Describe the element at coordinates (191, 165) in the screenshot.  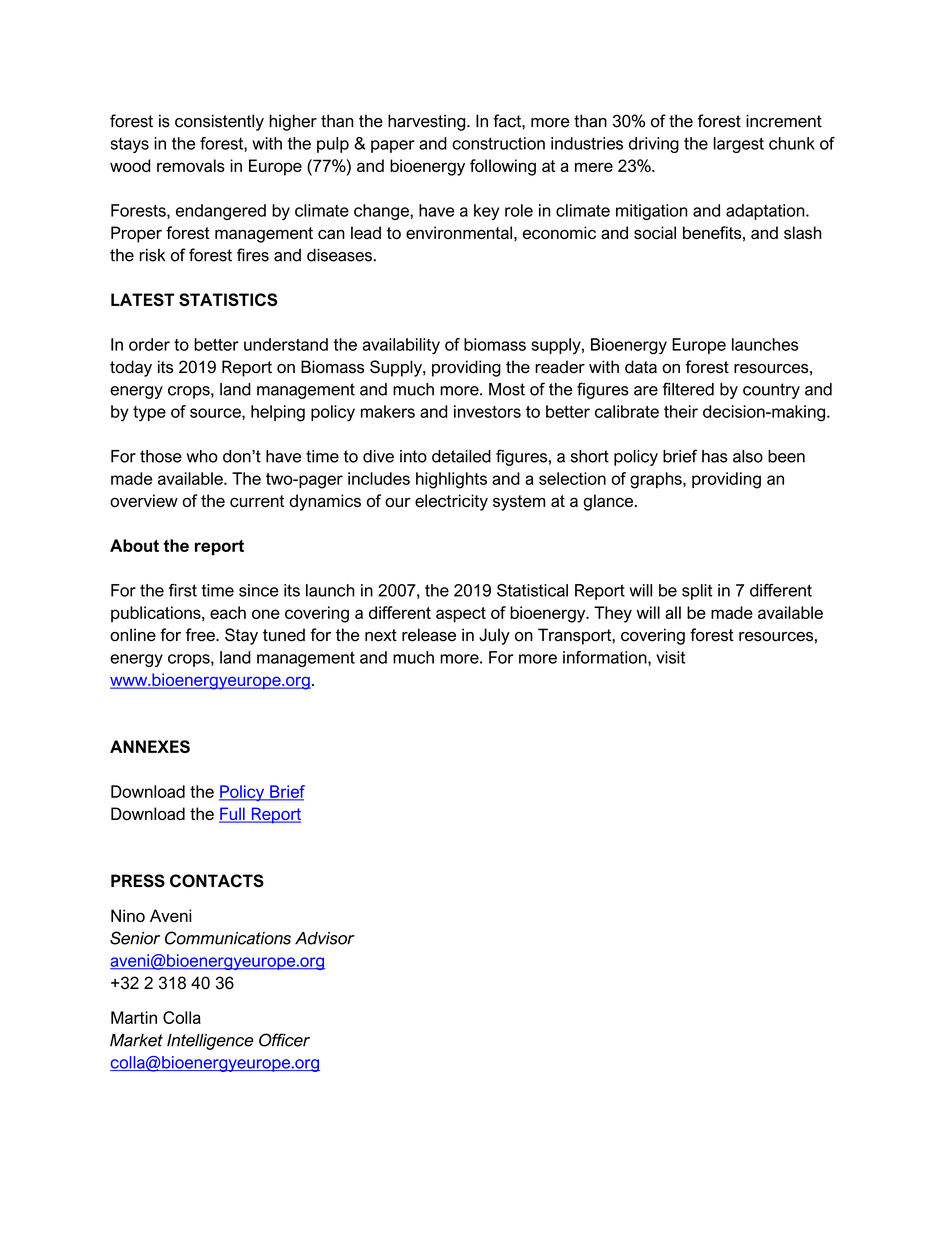
I see `removals` at that location.
